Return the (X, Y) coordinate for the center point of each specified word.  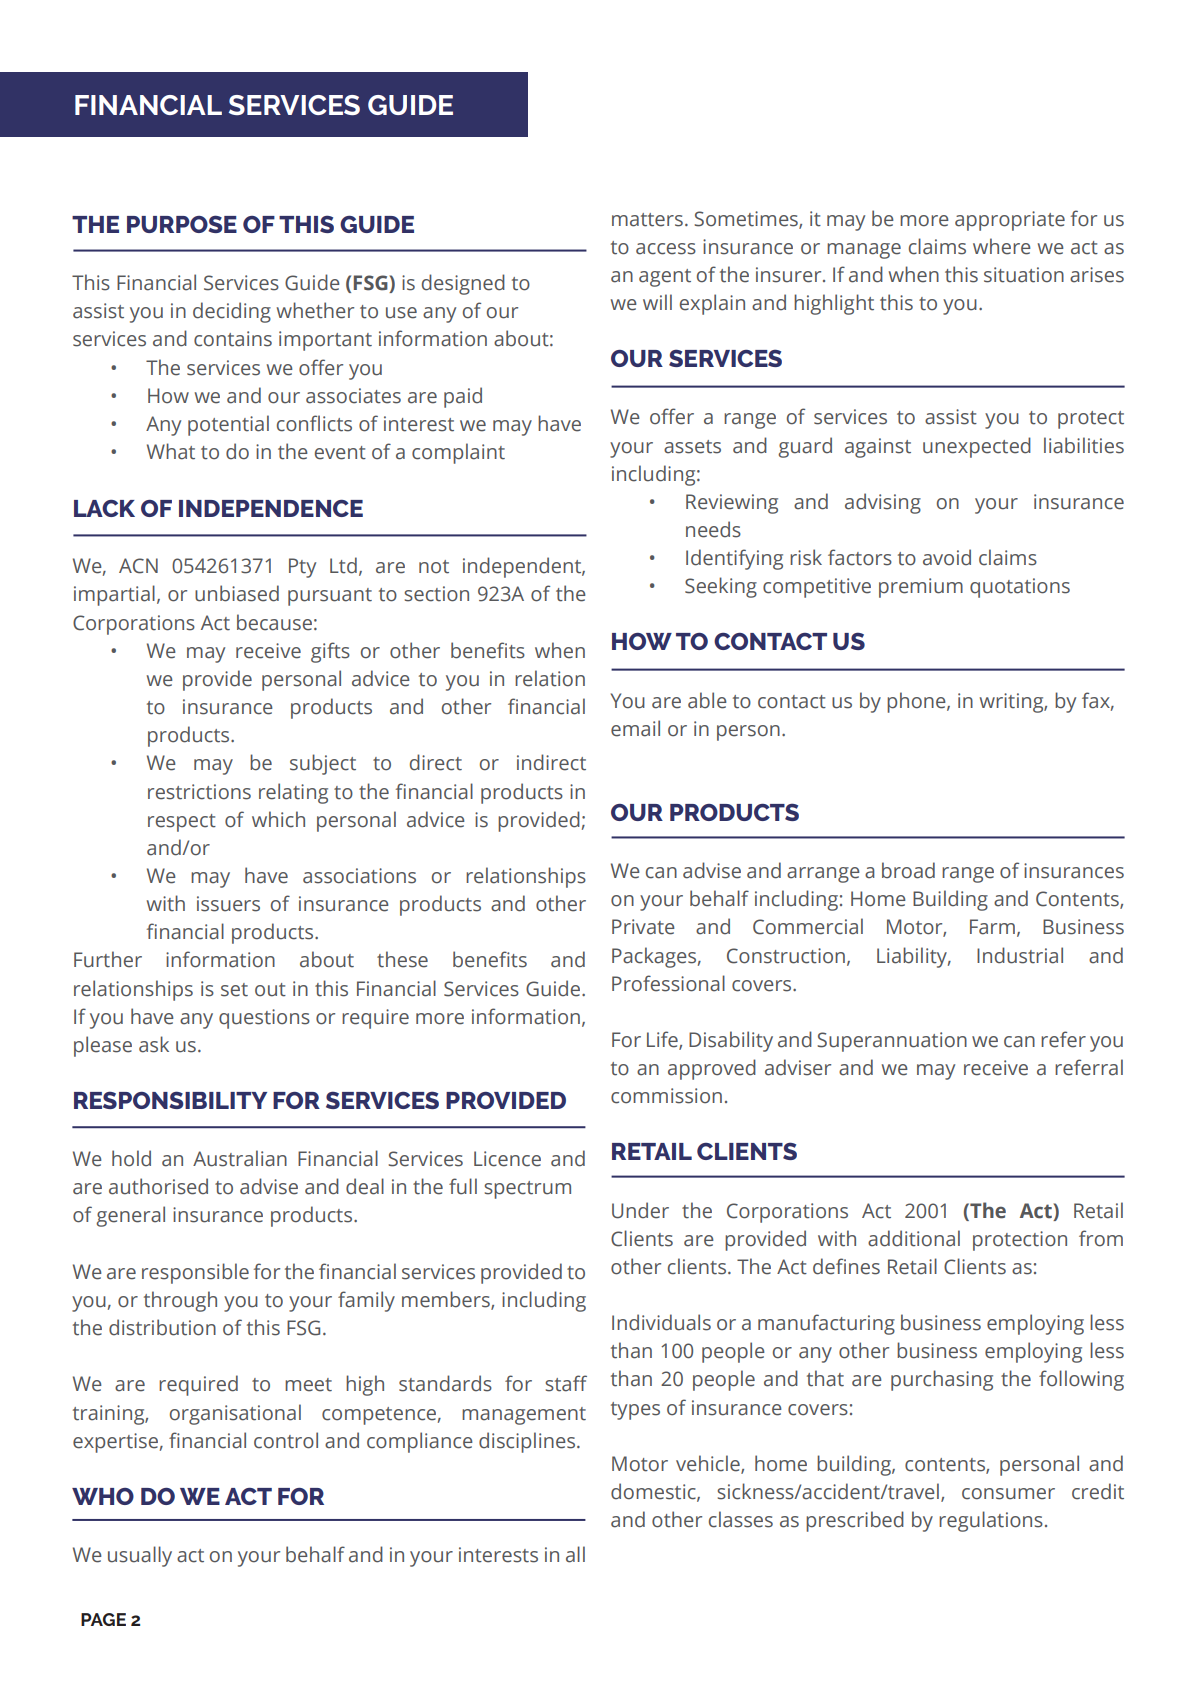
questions (264, 1019)
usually (140, 1556)
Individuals (661, 1322)
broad (908, 870)
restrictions (199, 792)
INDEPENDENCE (271, 508)
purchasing (942, 1380)
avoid (947, 557)
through (180, 1301)
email (635, 728)
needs (713, 529)
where (1002, 246)
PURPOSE (182, 224)
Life (663, 1040)
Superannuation (892, 1042)
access (666, 249)
